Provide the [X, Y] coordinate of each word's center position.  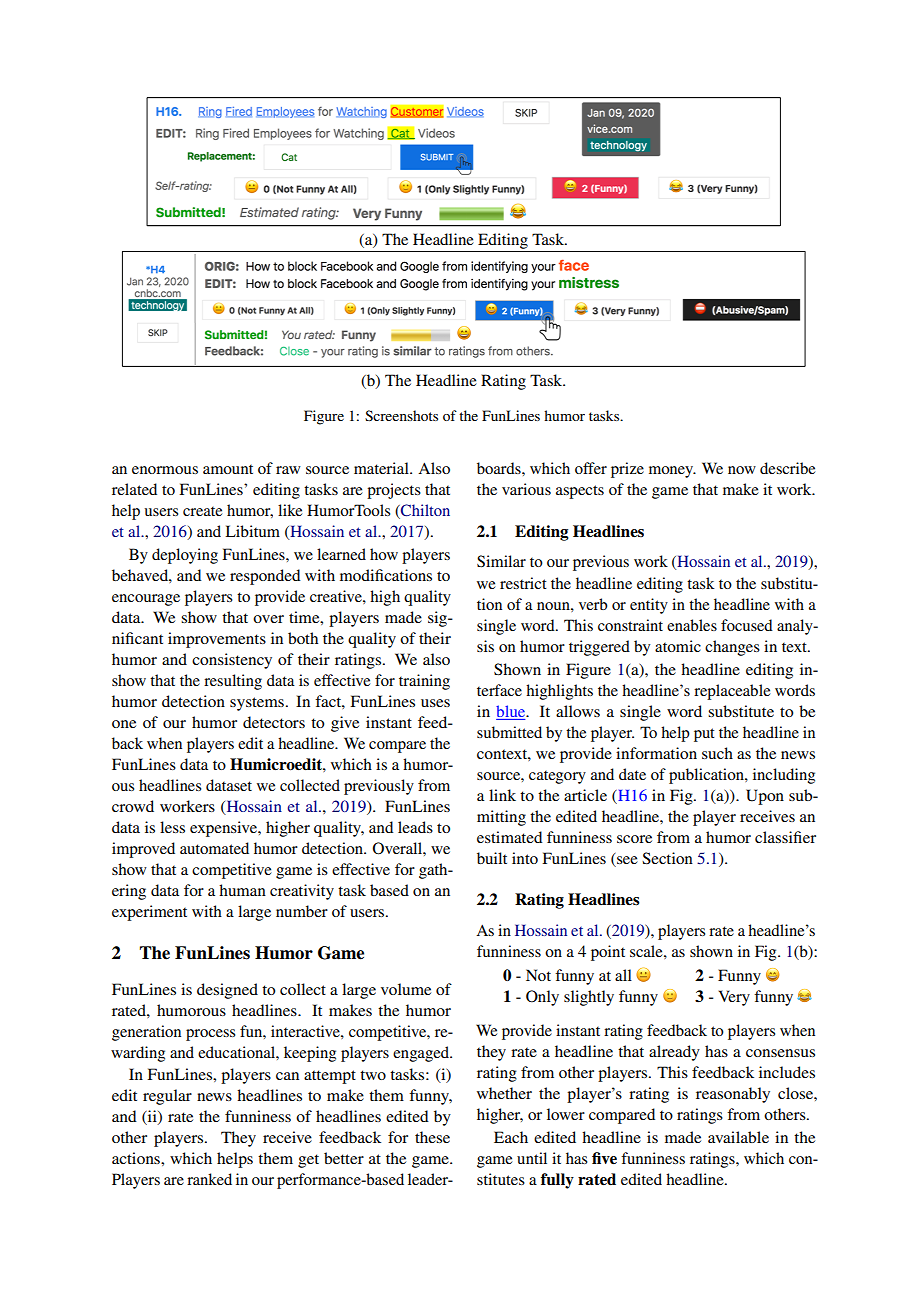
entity [649, 606]
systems [257, 704]
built [492, 858]
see [626, 861]
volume [406, 989]
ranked [209, 1179]
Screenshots [401, 415]
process [210, 1035]
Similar [501, 561]
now [742, 470]
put [704, 735]
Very [734, 998]
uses [435, 703]
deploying [185, 556]
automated [214, 848]
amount [228, 469]
